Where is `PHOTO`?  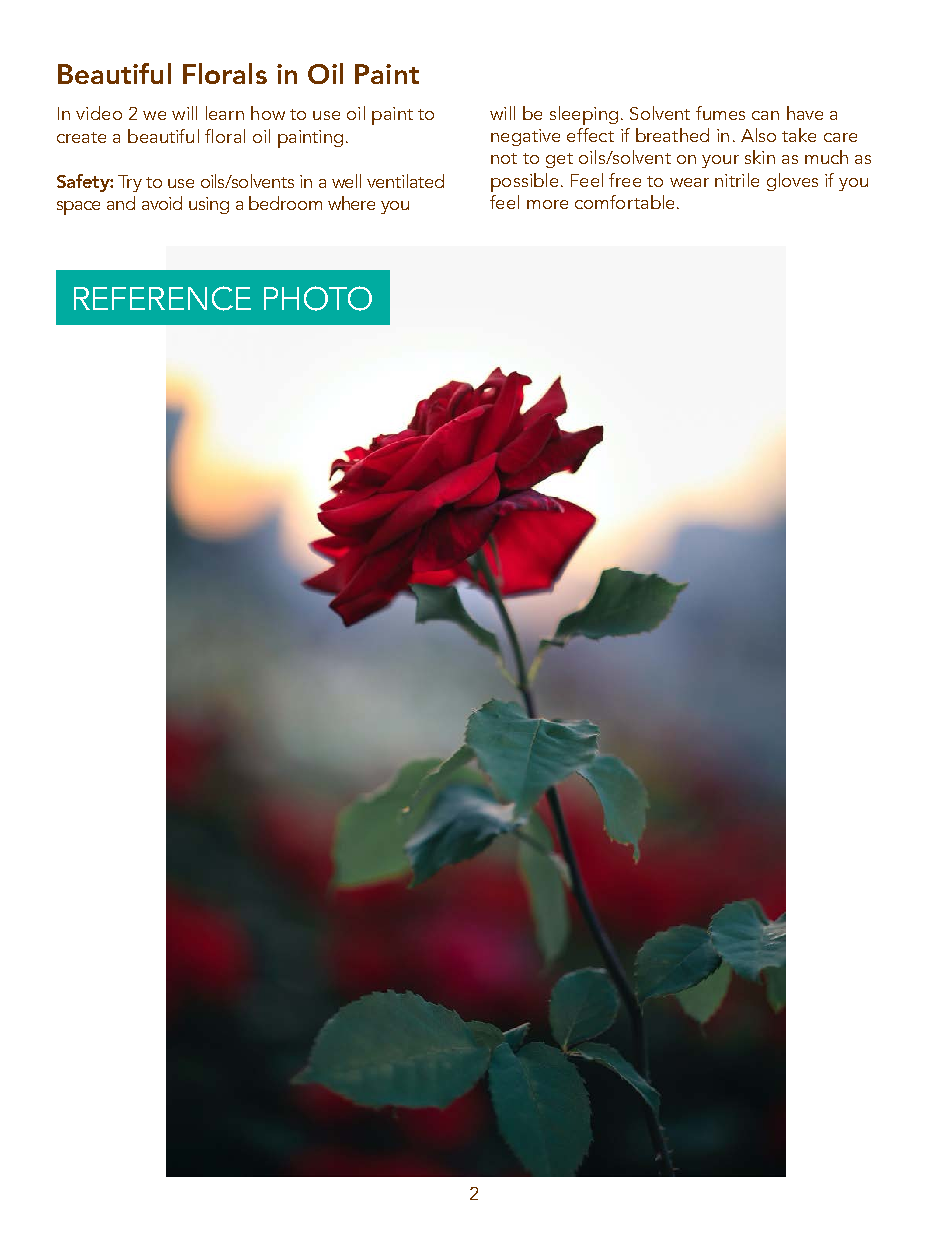
PHOTO is located at coordinates (318, 298).
